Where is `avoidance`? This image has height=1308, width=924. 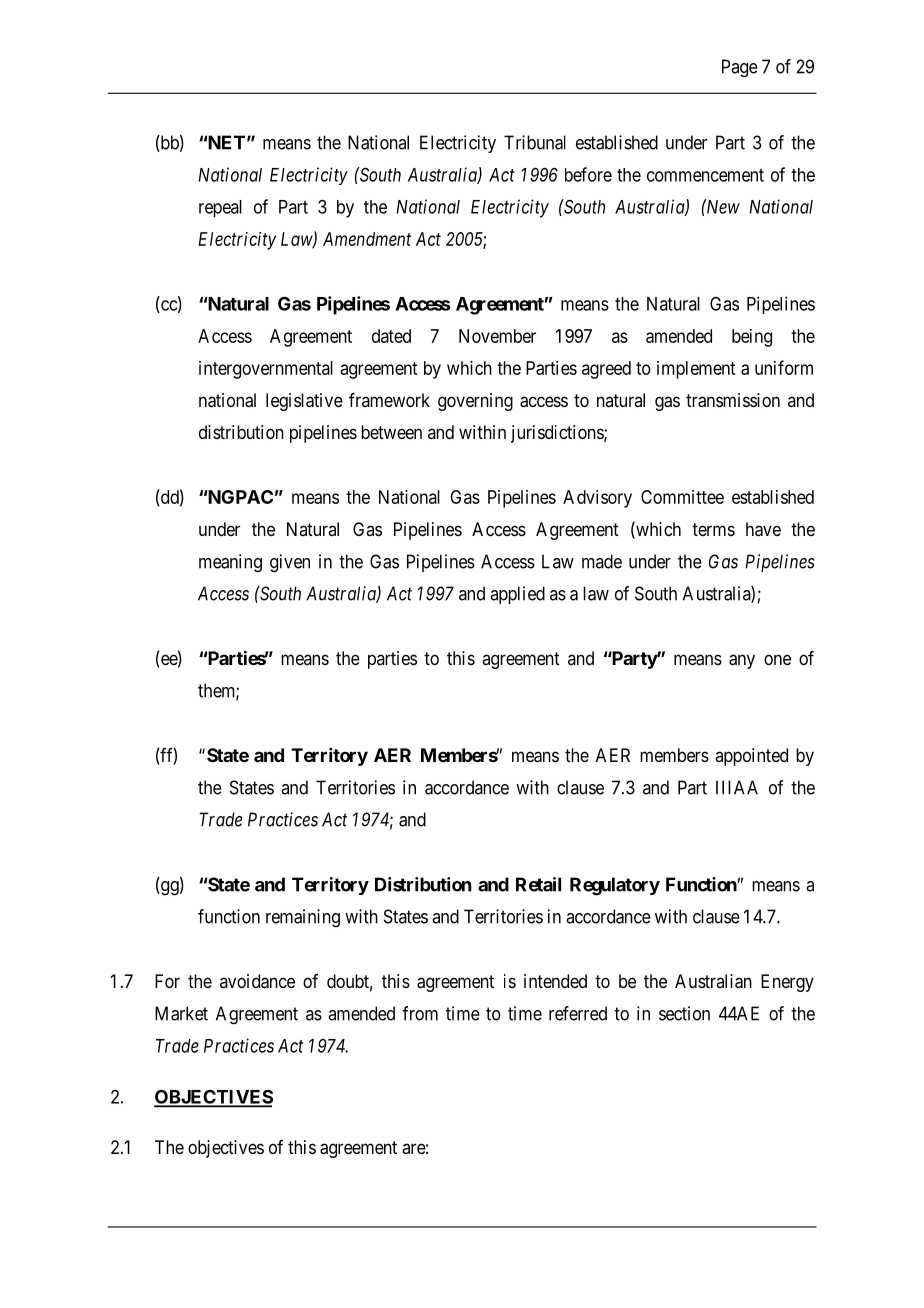
avoidance is located at coordinates (257, 981).
